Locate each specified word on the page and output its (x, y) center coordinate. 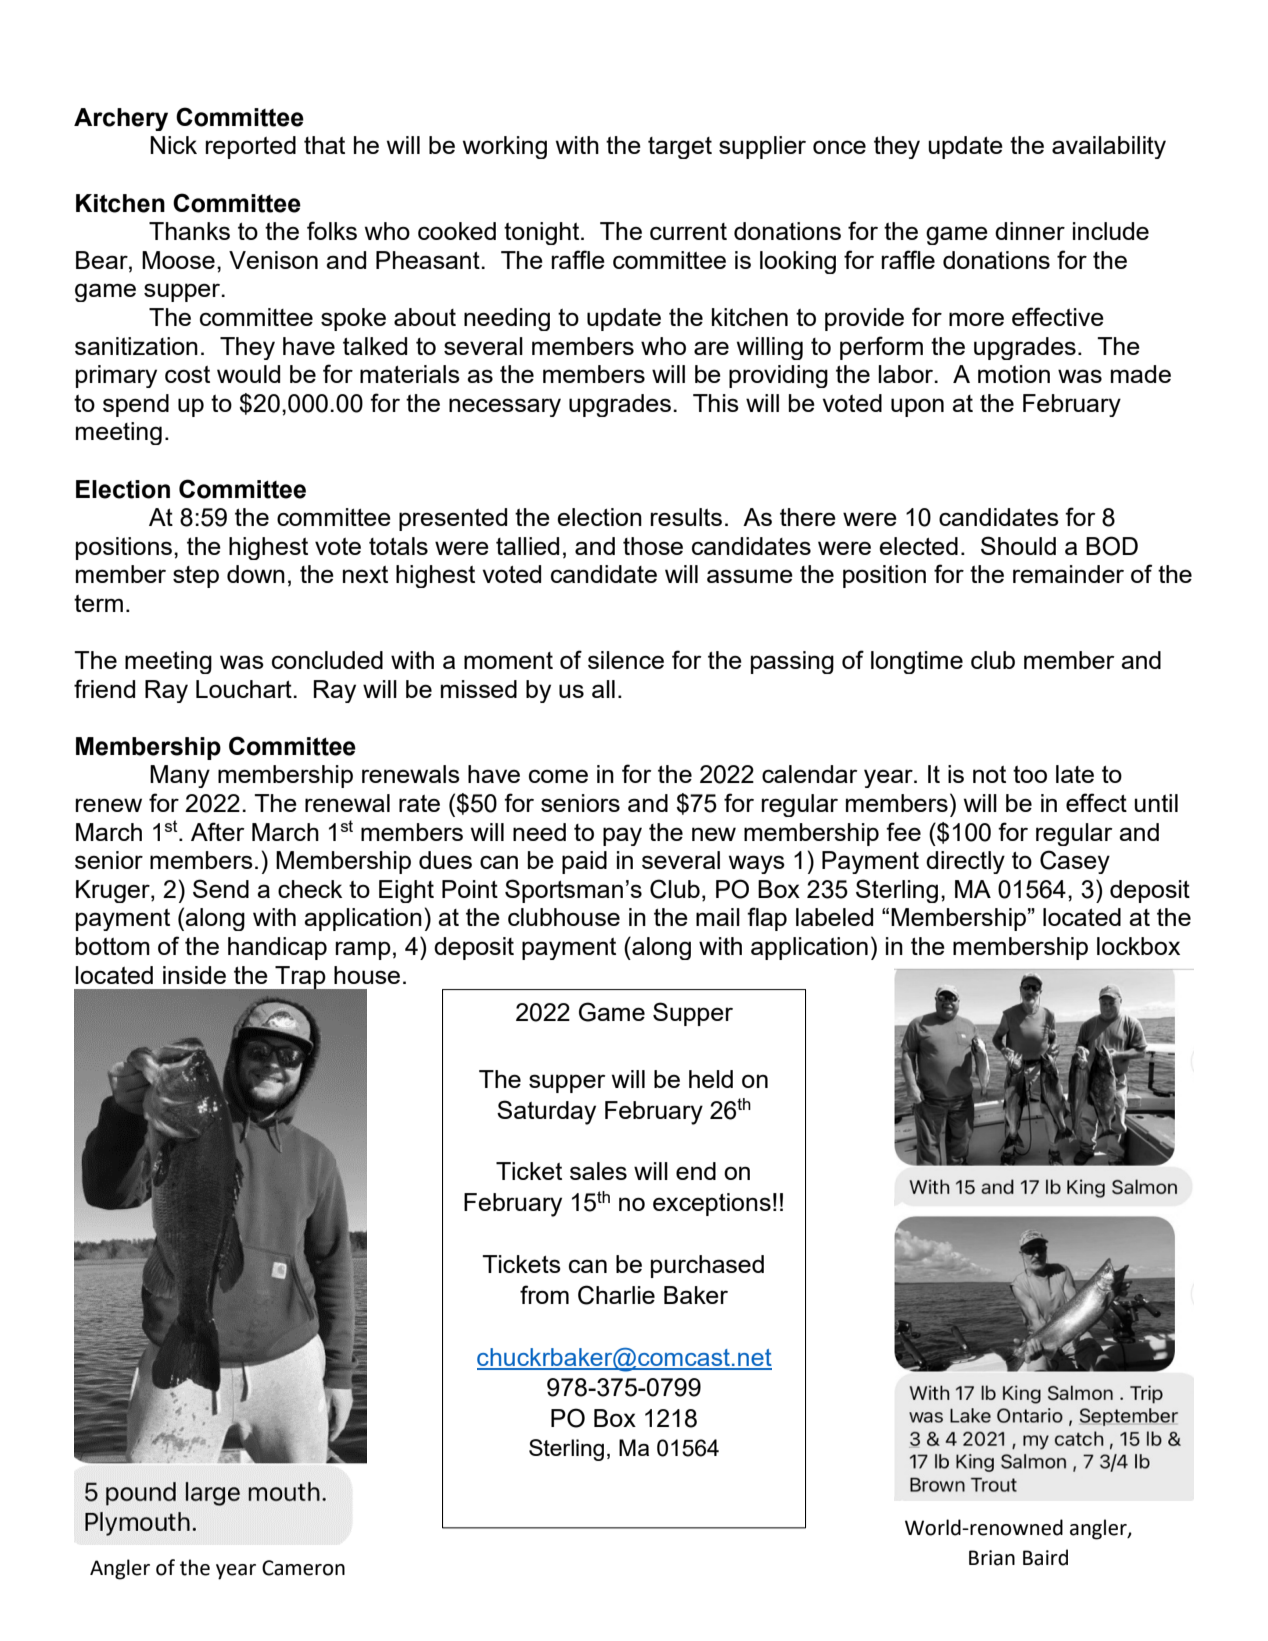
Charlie (616, 1295)
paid (584, 862)
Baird (1045, 1557)
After (218, 831)
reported (251, 147)
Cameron (303, 1568)
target (680, 148)
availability (1109, 147)
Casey (1075, 862)
